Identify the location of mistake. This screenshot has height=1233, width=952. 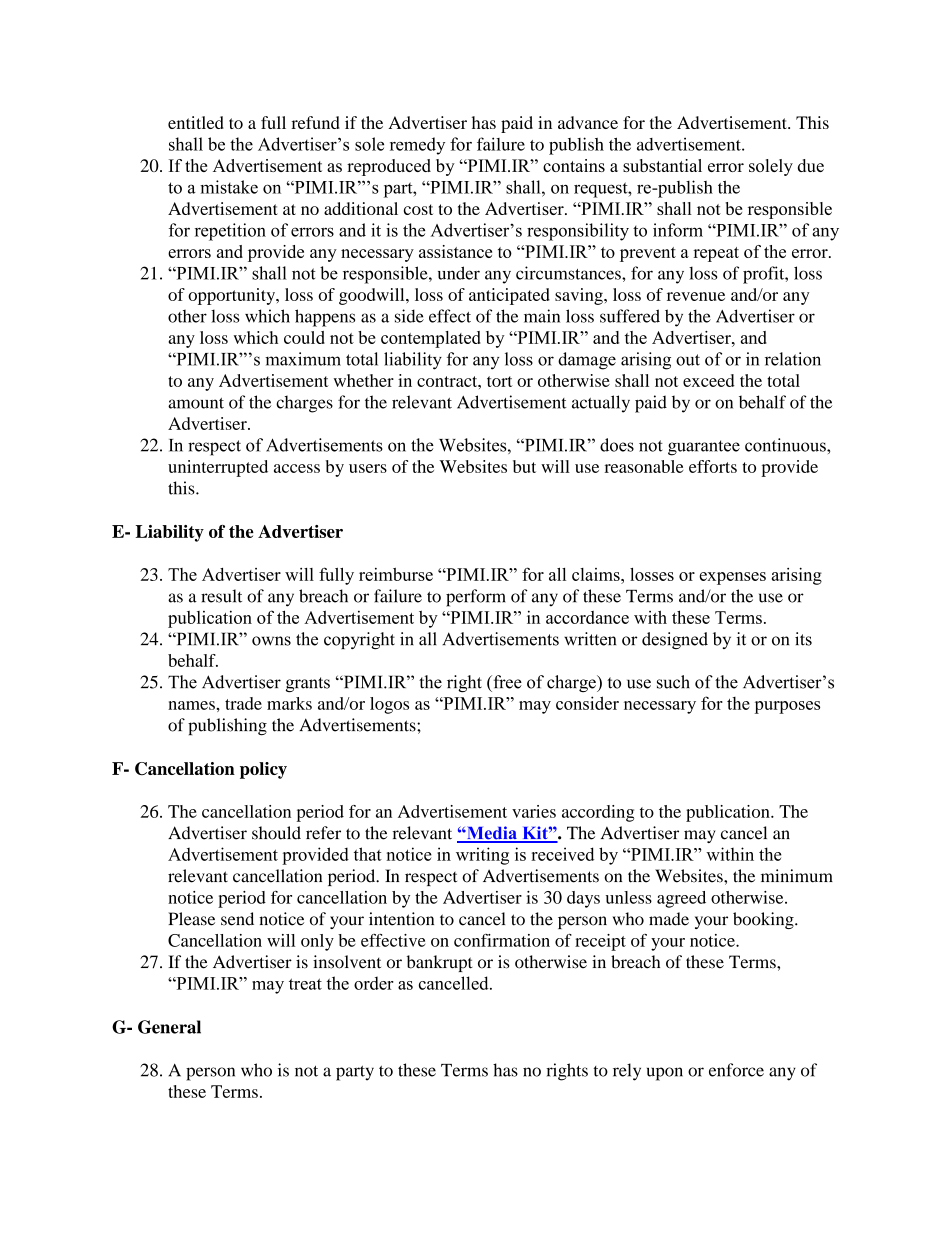
(229, 187).
